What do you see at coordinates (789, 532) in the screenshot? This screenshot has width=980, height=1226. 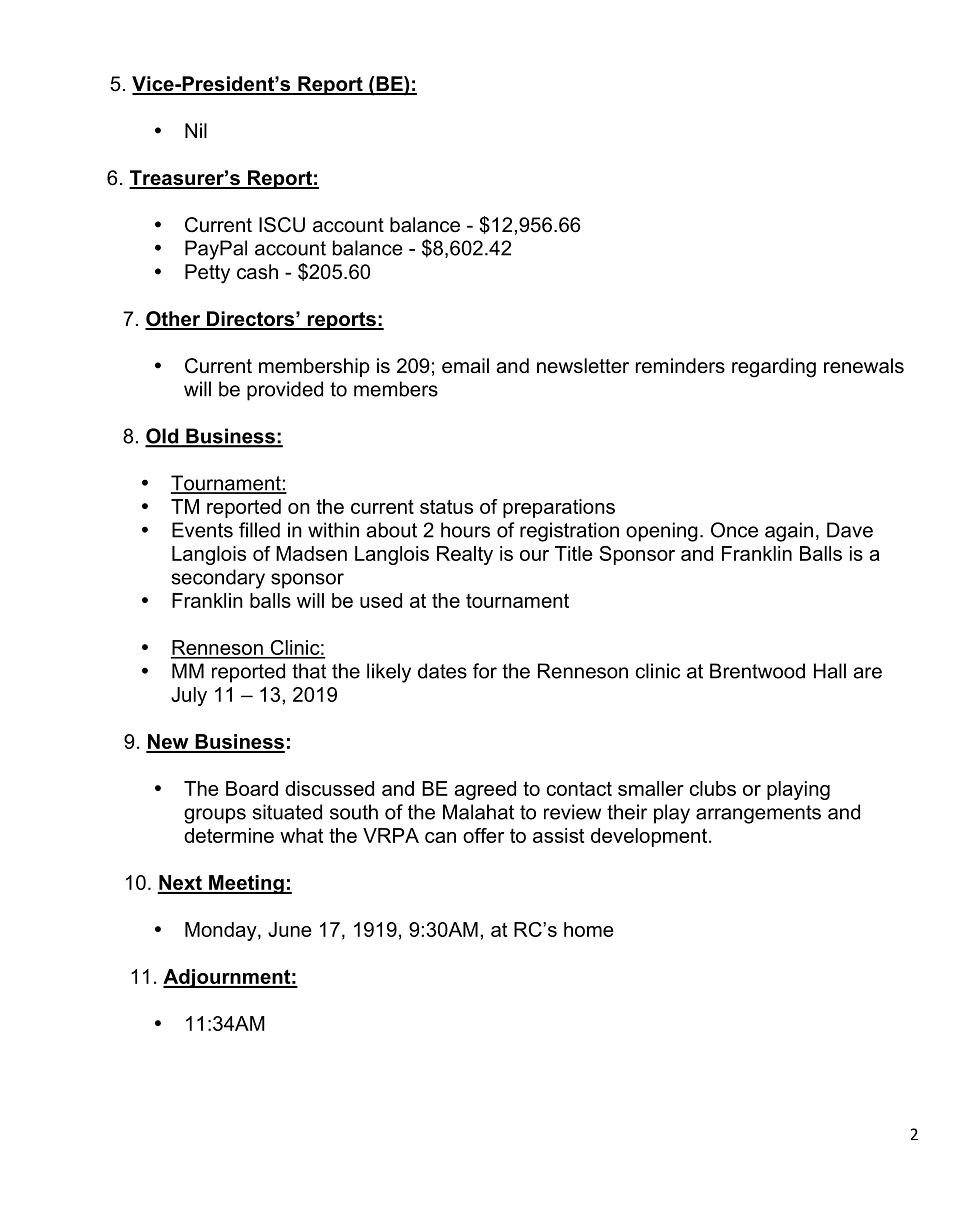 I see `again` at bounding box center [789, 532].
